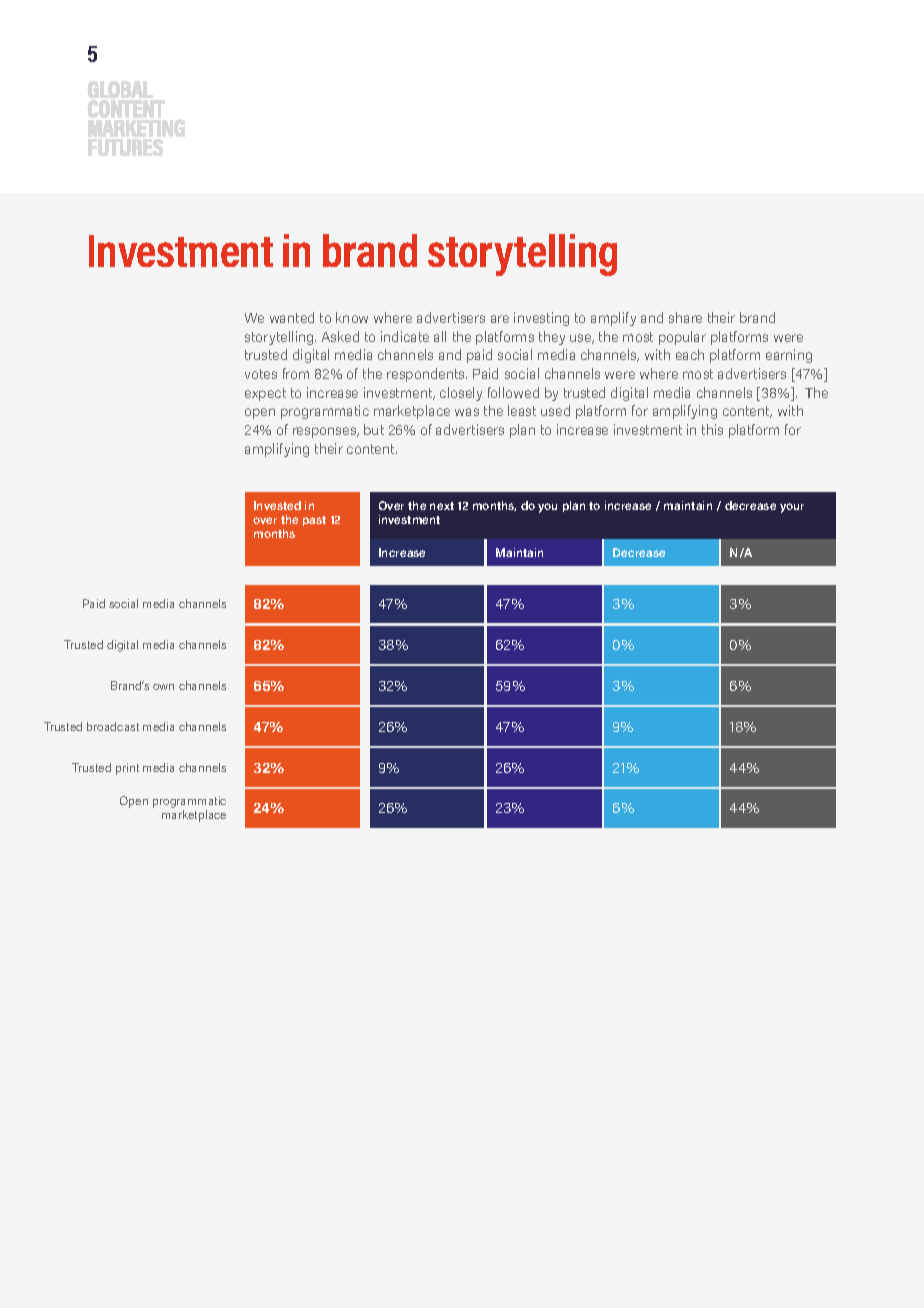  What do you see at coordinates (442, 506) in the screenshot?
I see `next` at bounding box center [442, 506].
